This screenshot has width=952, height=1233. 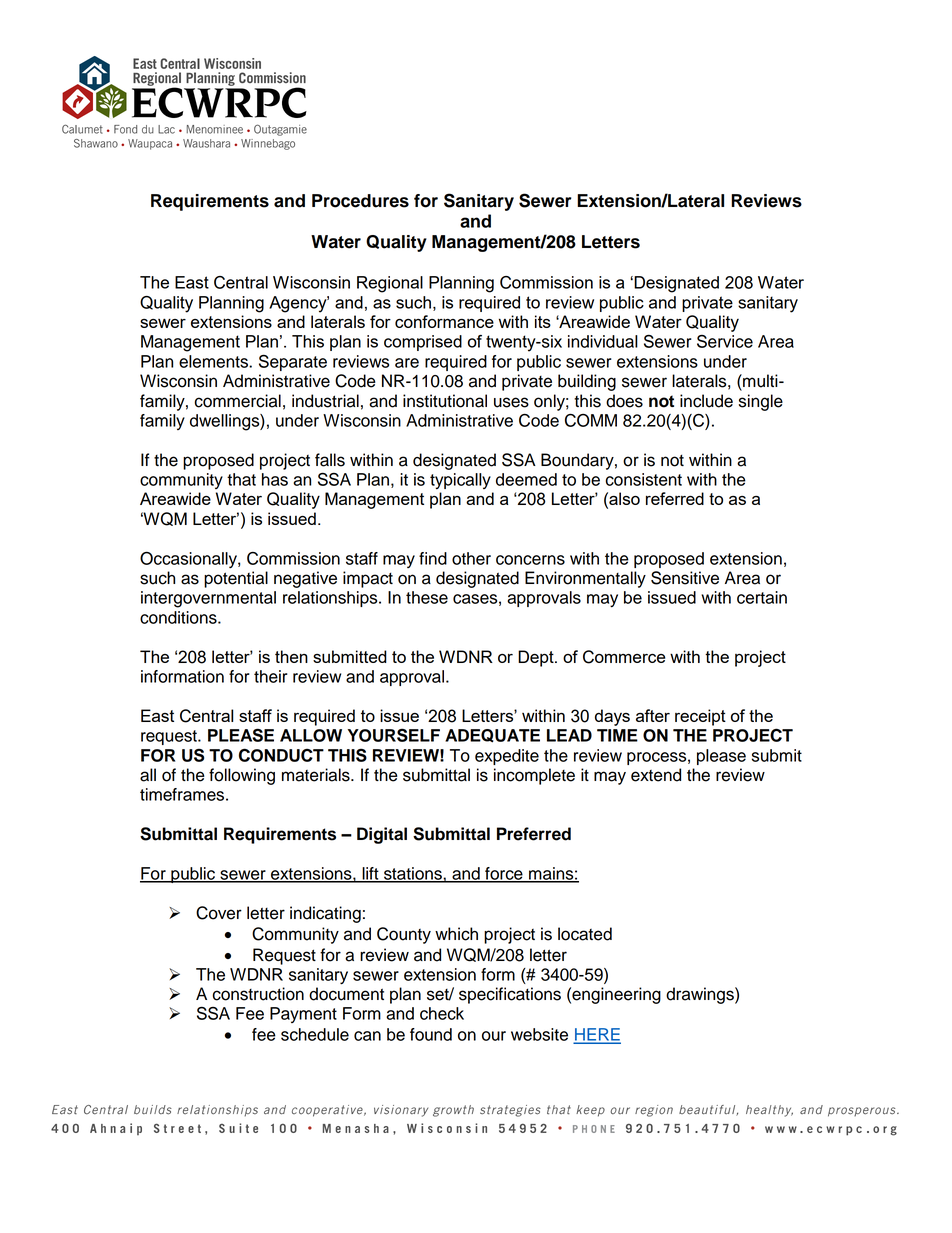 What do you see at coordinates (725, 341) in the screenshot?
I see `Service` at bounding box center [725, 341].
